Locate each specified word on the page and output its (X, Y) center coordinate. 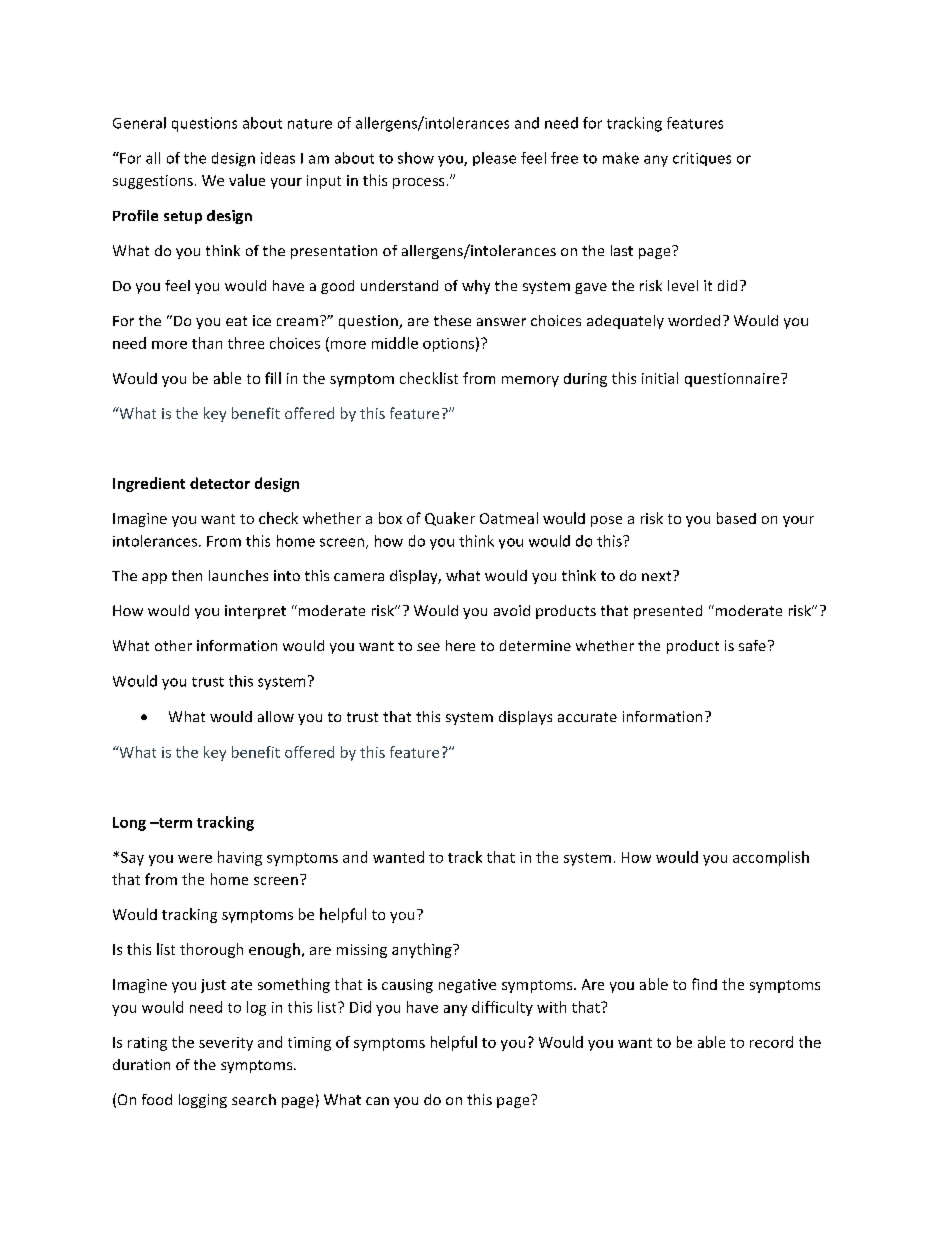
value (247, 180)
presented (668, 612)
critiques (702, 159)
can (377, 1101)
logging (203, 1101)
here (460, 645)
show (416, 158)
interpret (255, 612)
